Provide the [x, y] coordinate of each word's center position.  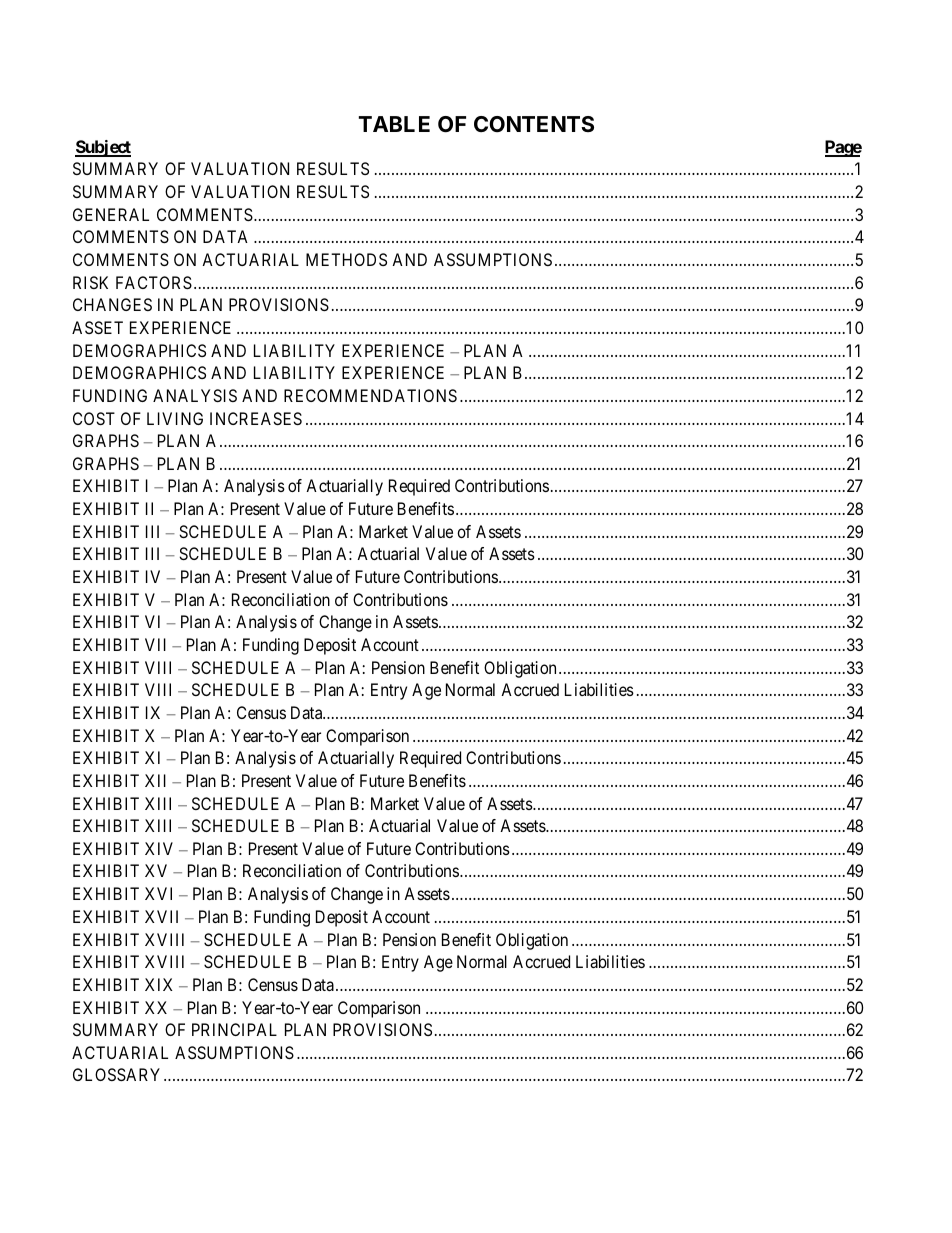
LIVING [175, 418]
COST [94, 418]
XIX [159, 984]
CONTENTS [534, 124]
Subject [103, 148]
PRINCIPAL [234, 1029]
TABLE [394, 124]
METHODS [346, 259]
